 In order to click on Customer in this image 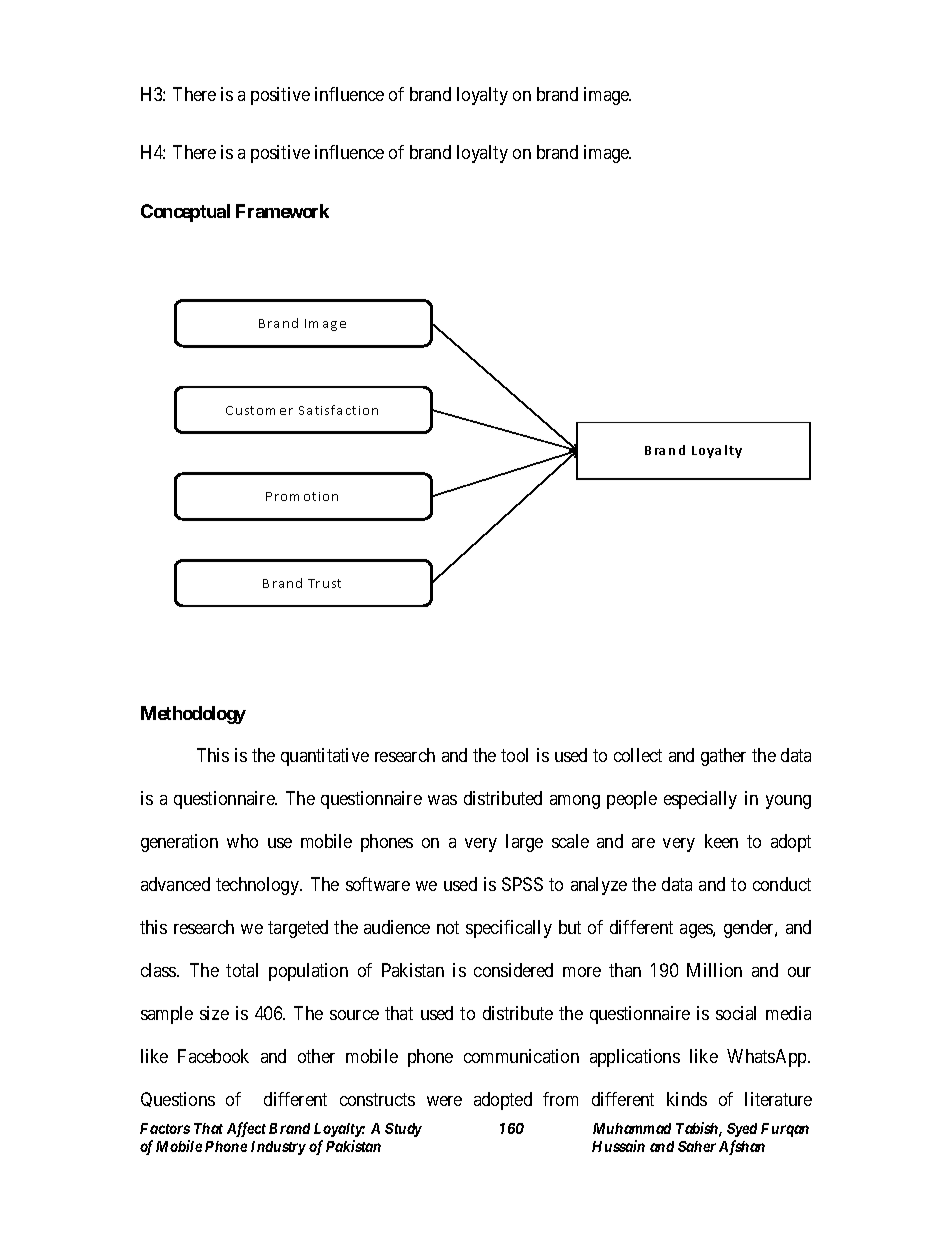, I will do `click(259, 410)`.
